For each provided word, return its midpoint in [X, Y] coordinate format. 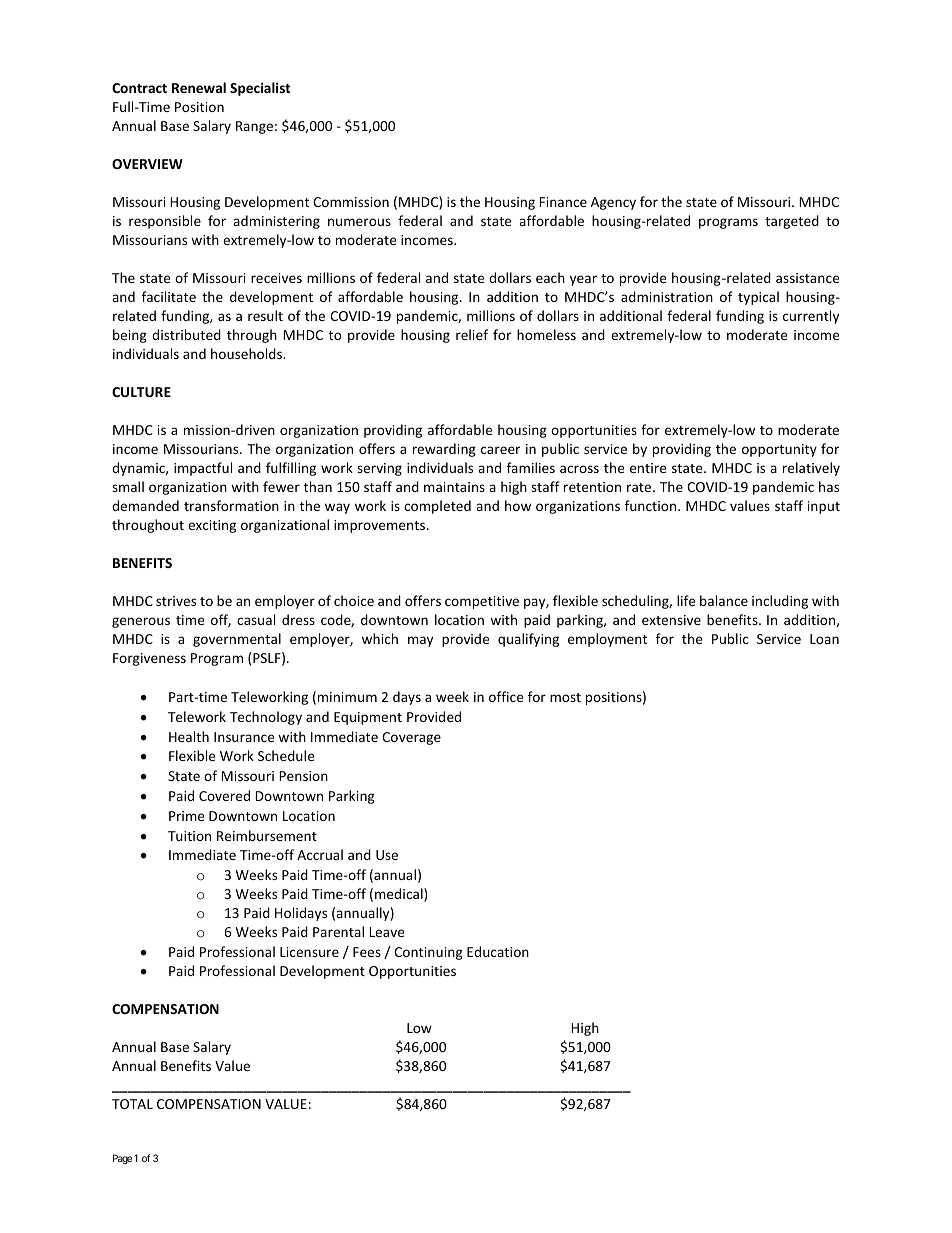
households [248, 353]
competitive [482, 602]
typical [758, 298]
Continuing [428, 953]
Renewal [199, 87]
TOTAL [132, 1104]
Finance [563, 202]
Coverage [411, 738]
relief [472, 334]
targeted [792, 222]
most [565, 697]
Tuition [189, 836]
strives [176, 601]
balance [724, 600]
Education [498, 951]
